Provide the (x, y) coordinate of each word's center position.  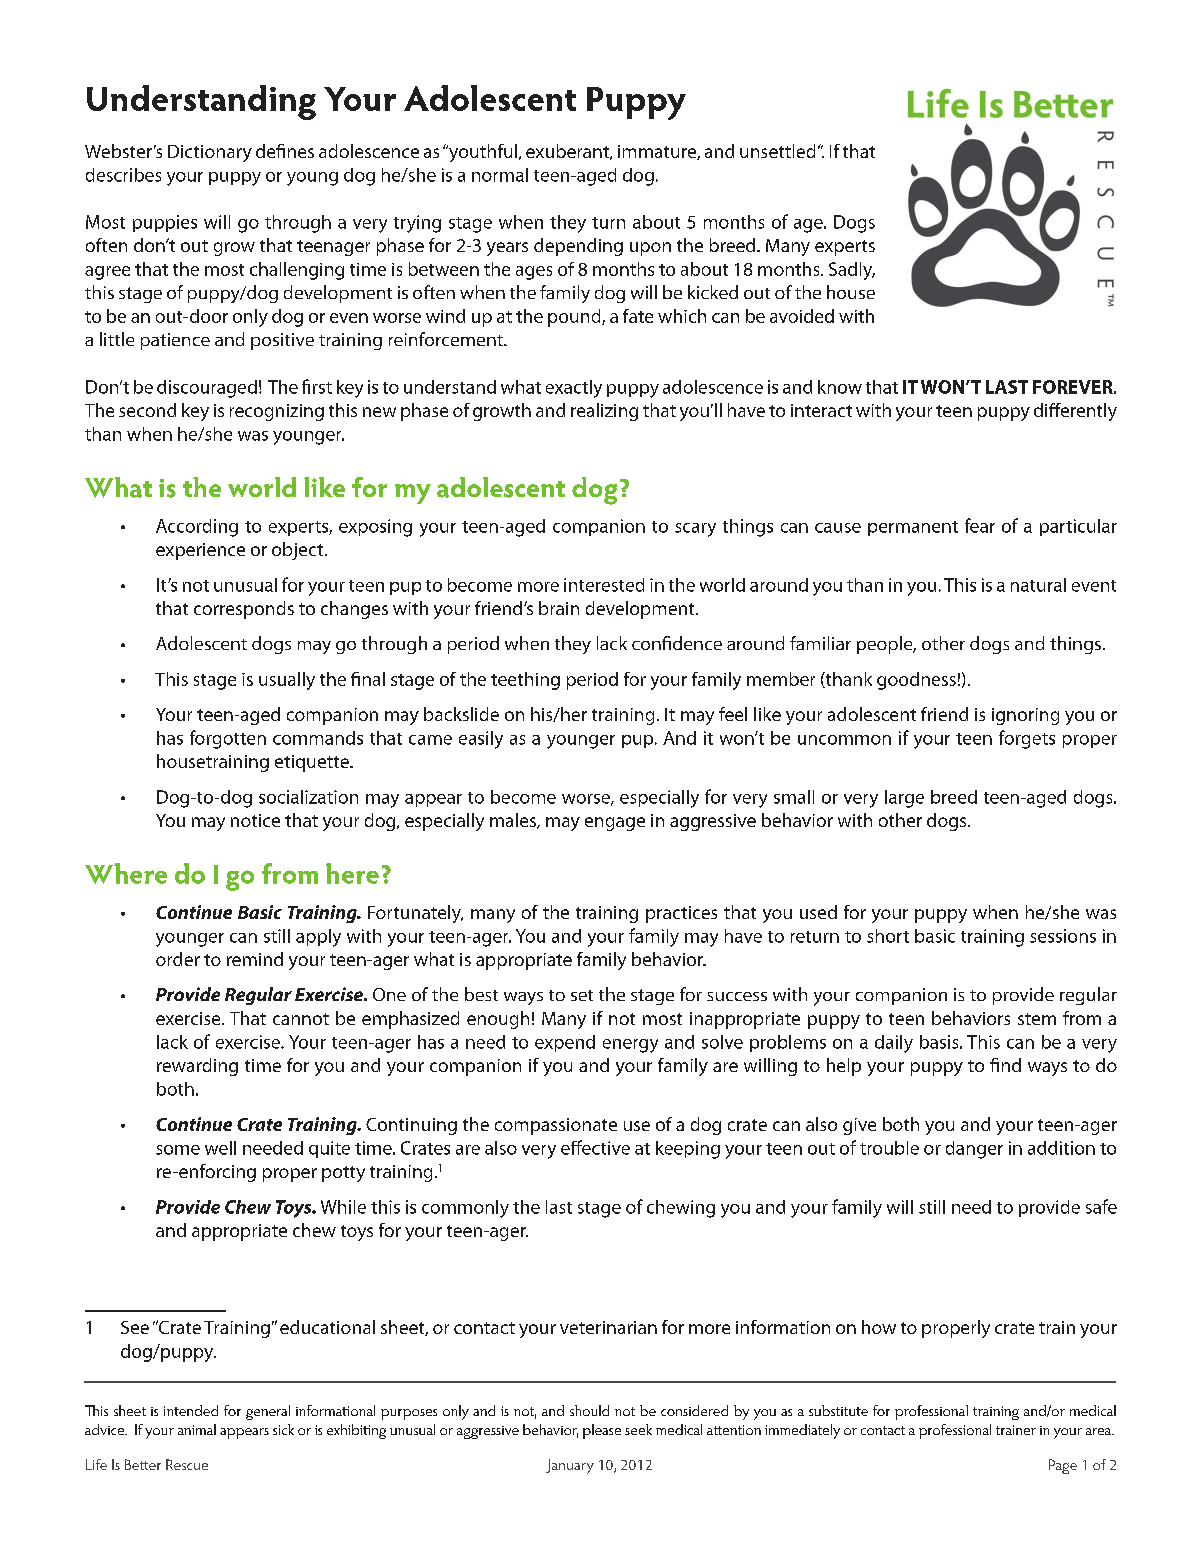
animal (197, 1429)
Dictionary (210, 153)
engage (615, 824)
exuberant (568, 152)
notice (255, 820)
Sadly (852, 271)
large (904, 799)
